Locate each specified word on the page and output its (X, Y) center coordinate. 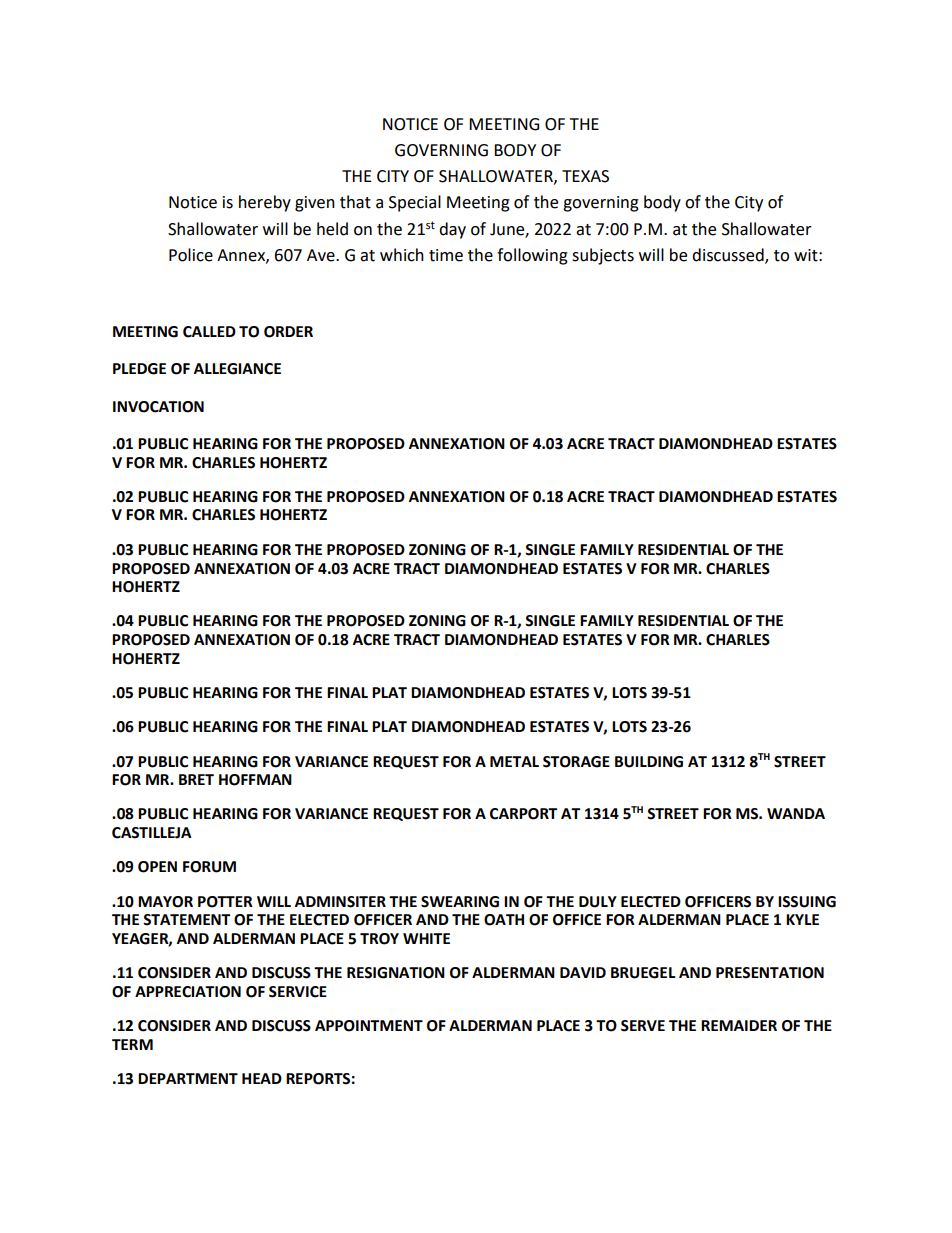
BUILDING (649, 762)
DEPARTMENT (188, 1078)
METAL (514, 761)
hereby (265, 203)
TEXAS (585, 176)
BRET (196, 779)
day (452, 230)
